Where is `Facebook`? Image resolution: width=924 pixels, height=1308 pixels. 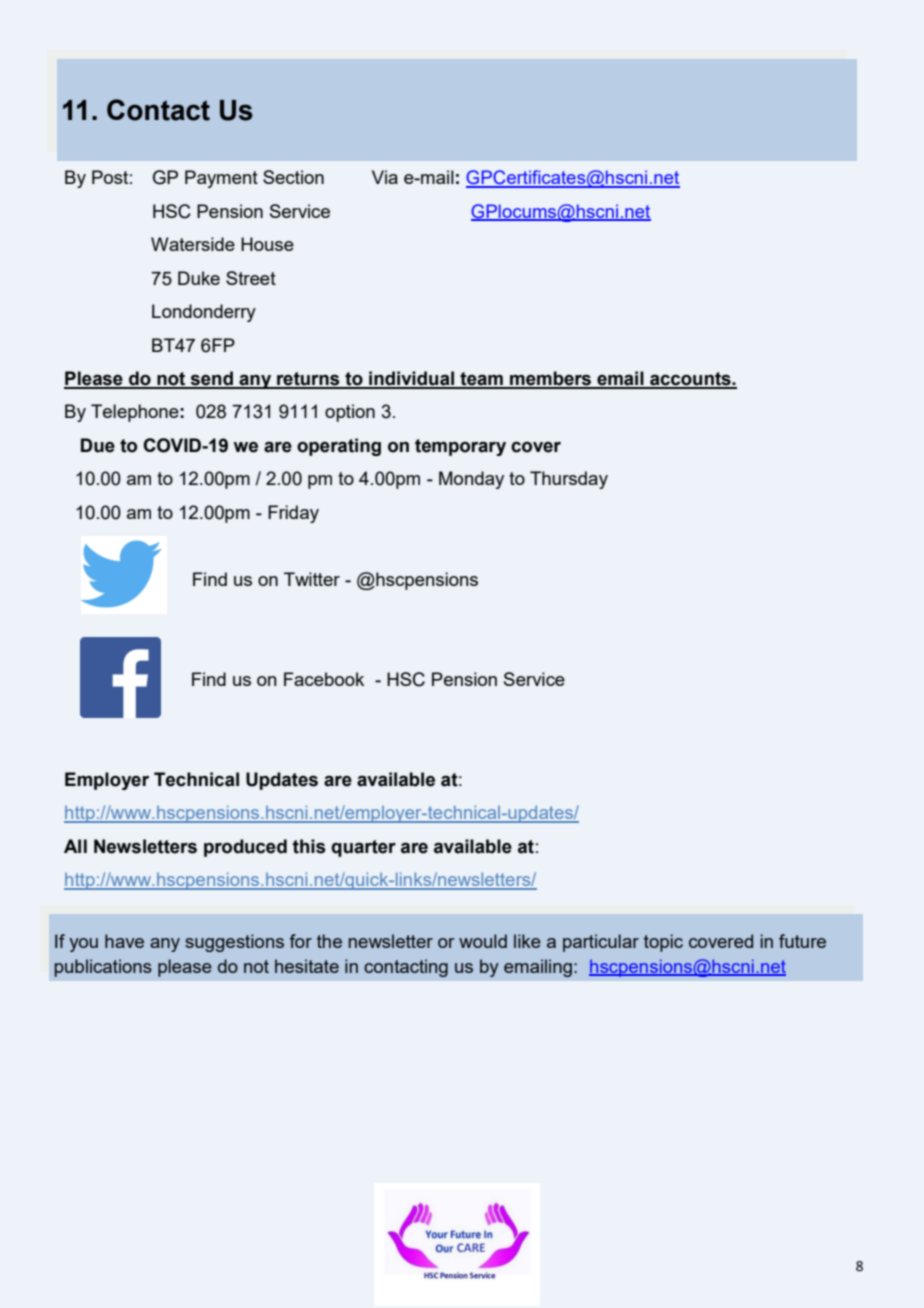
Facebook is located at coordinates (324, 679).
